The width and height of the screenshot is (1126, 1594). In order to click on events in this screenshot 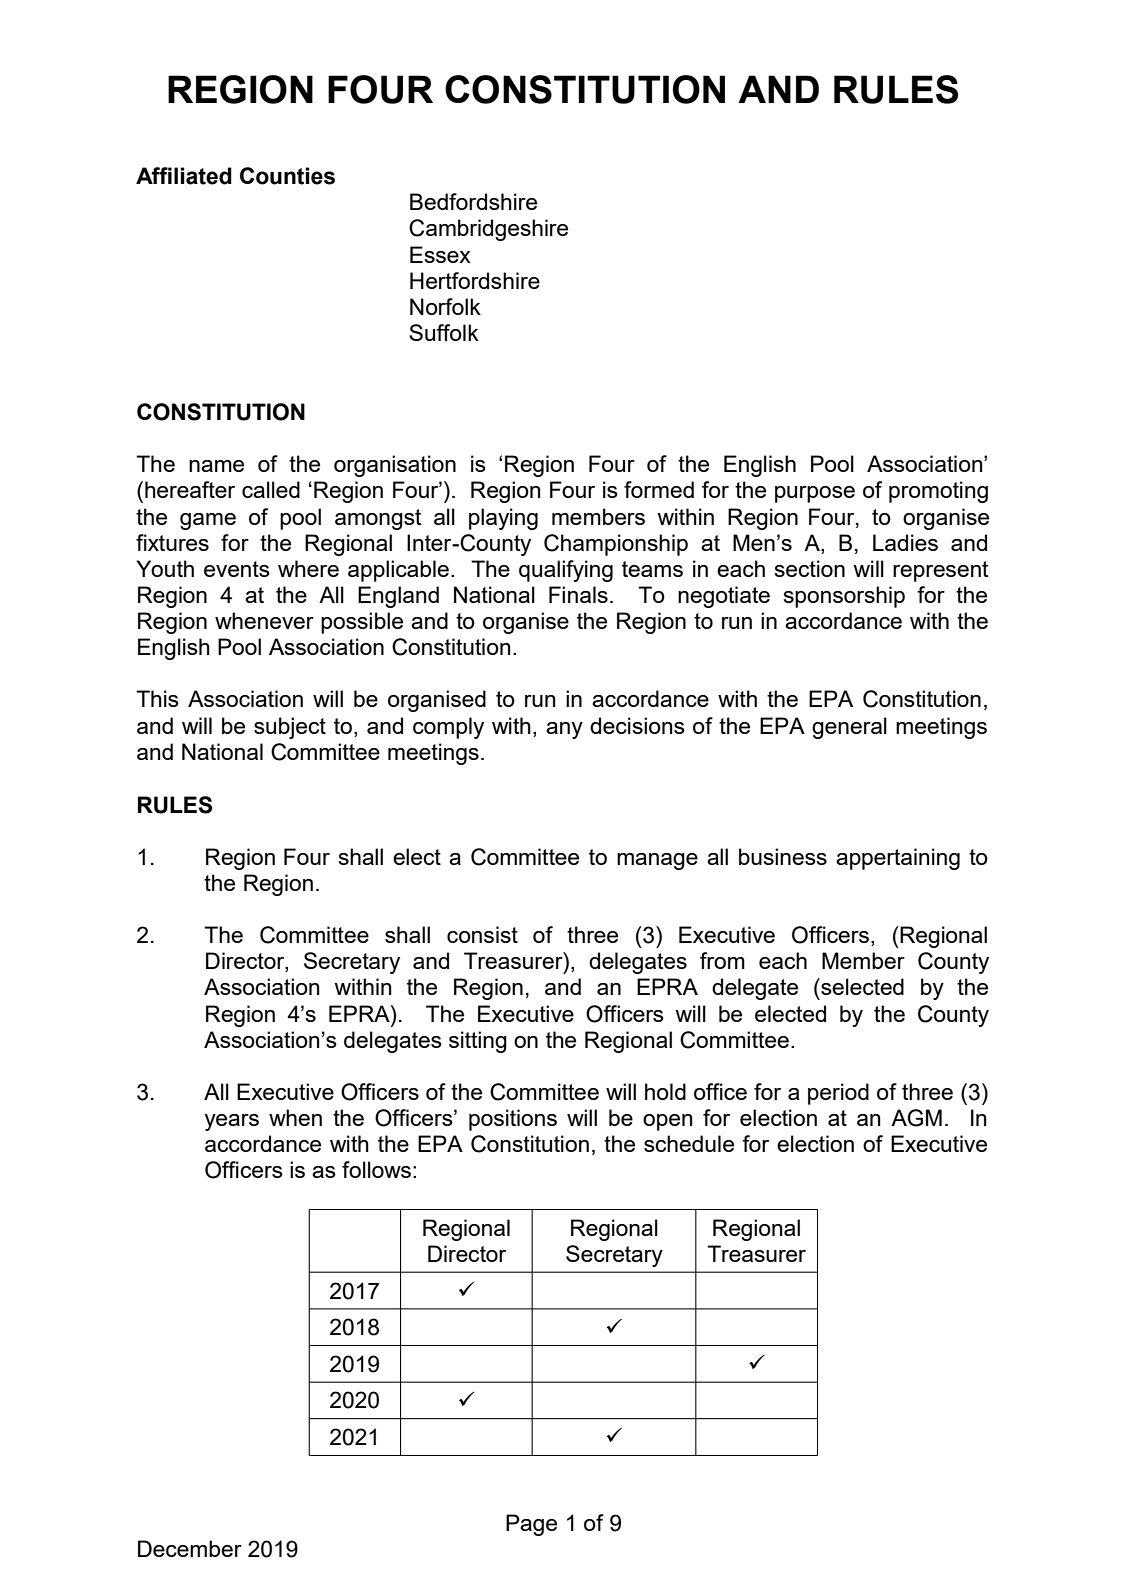, I will do `click(237, 569)`.
